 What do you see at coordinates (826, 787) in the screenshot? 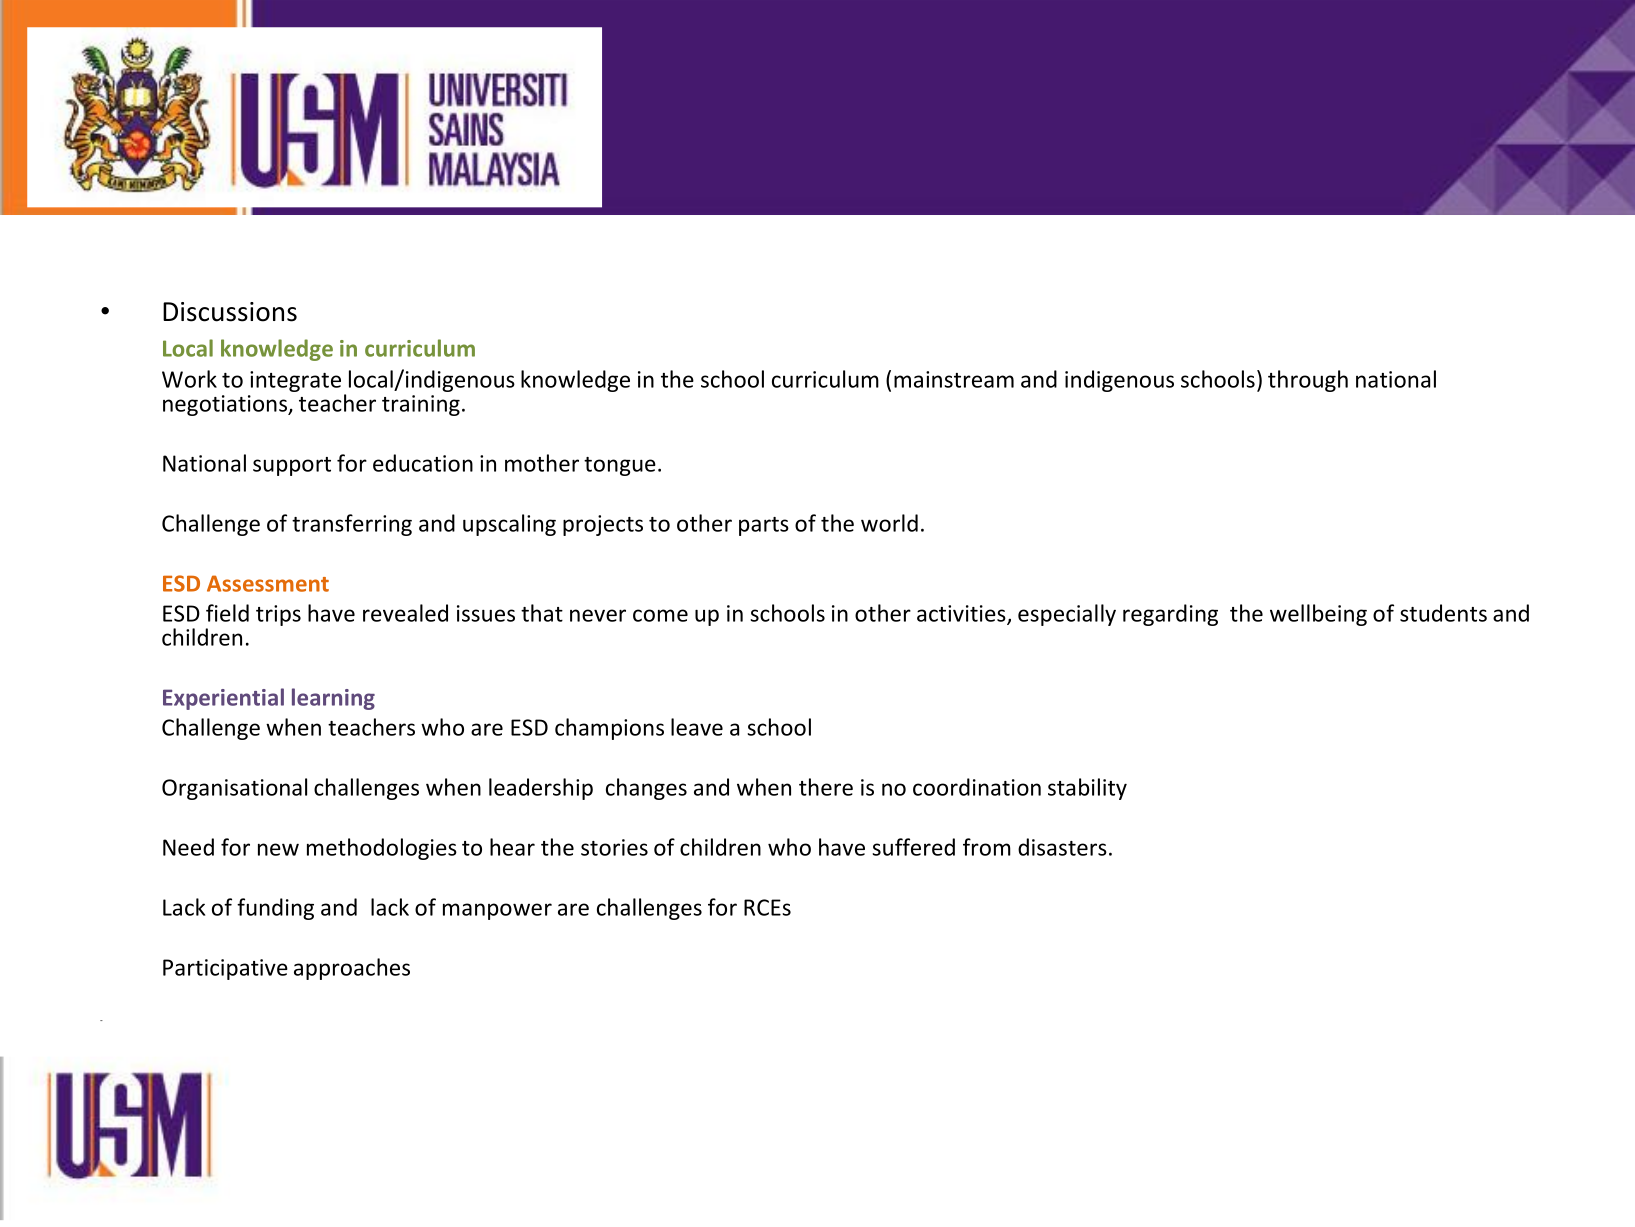
I see `there` at bounding box center [826, 787].
